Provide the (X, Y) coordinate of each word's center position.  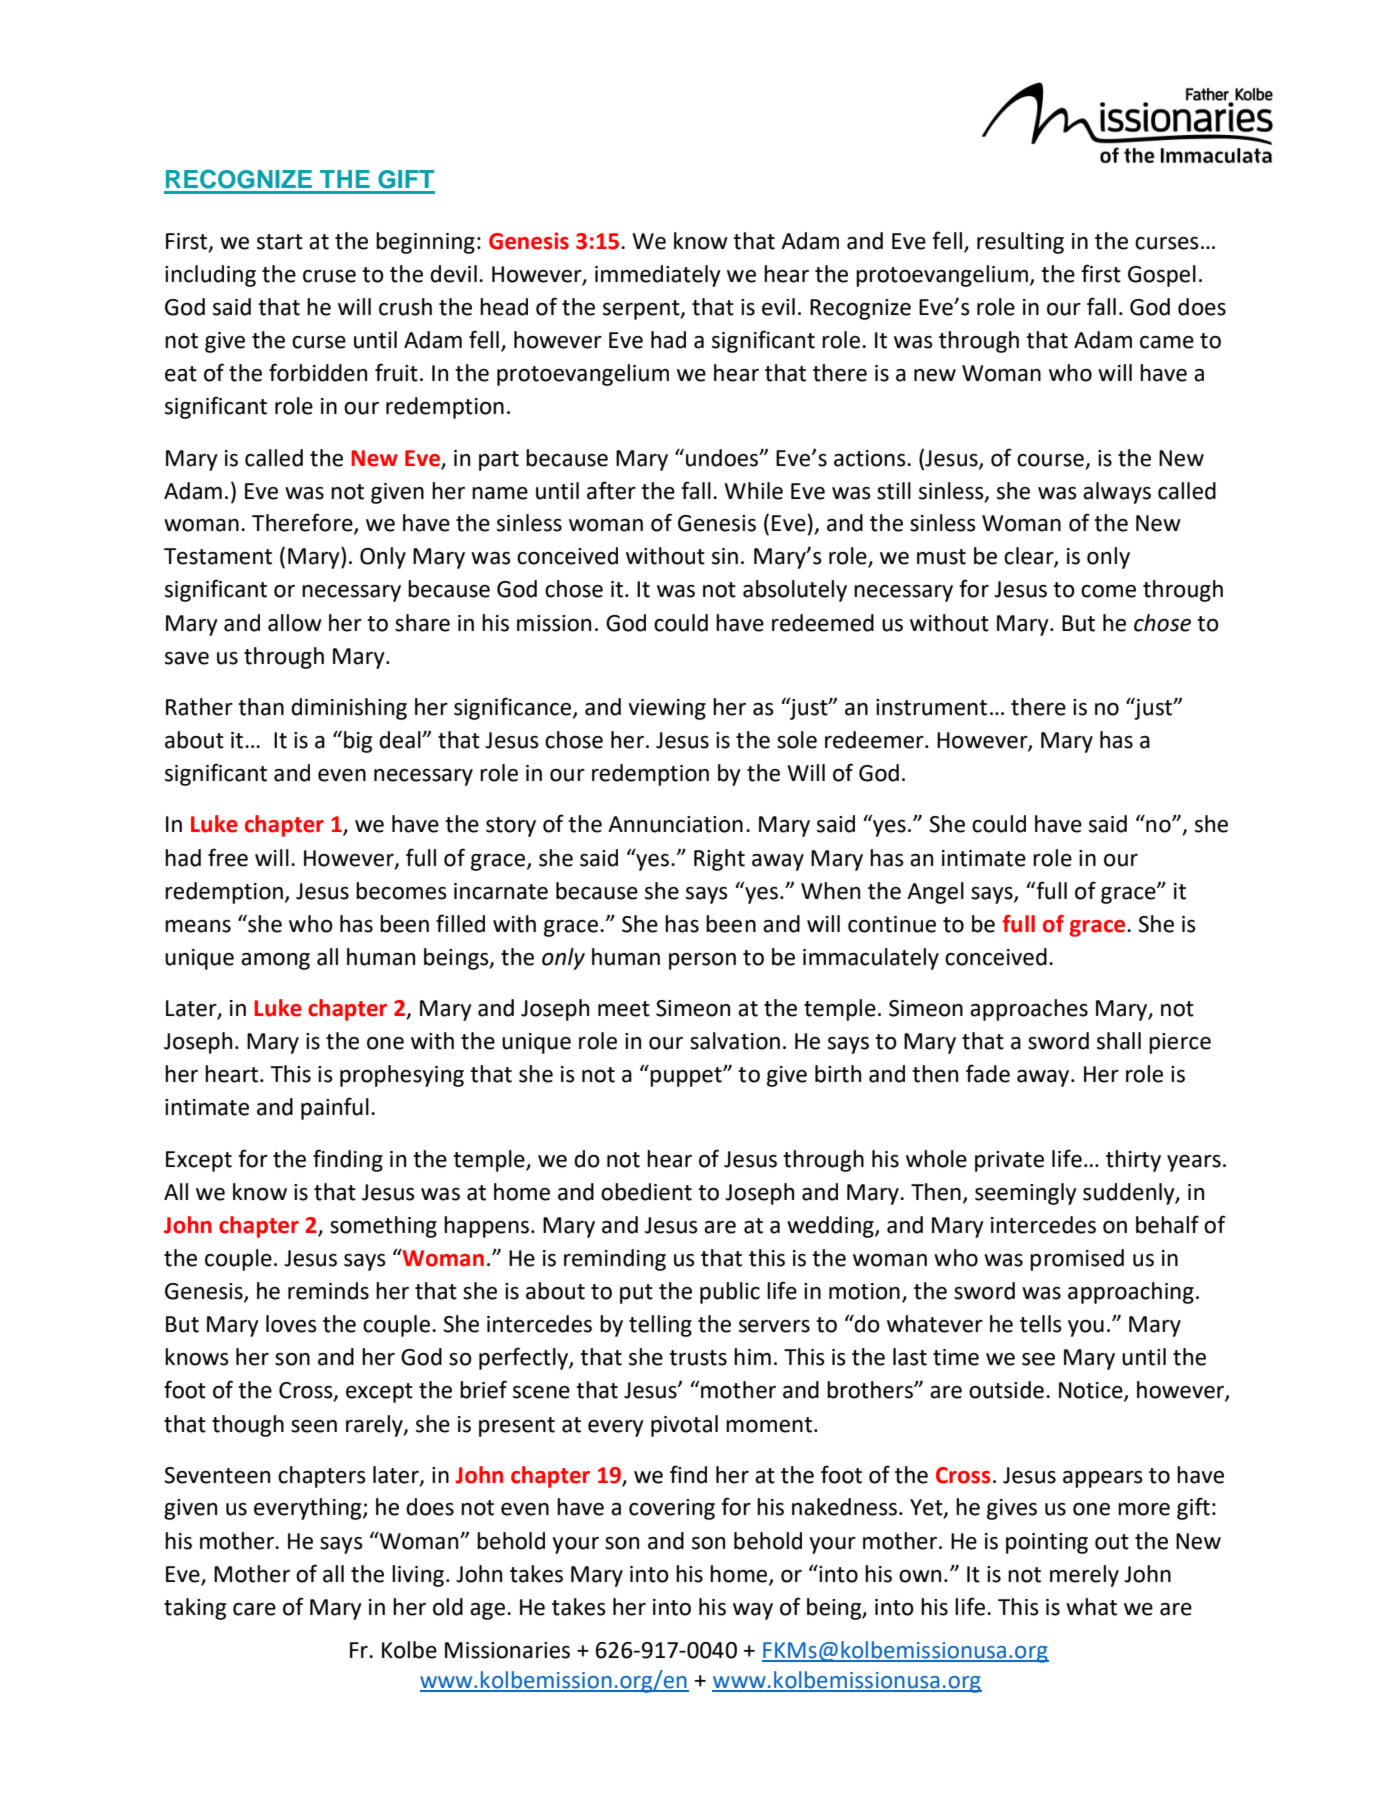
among (275, 961)
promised (1077, 1260)
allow (295, 623)
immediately (658, 276)
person (702, 961)
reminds (328, 1291)
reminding (615, 1260)
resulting (1020, 243)
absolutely (795, 591)
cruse (329, 276)
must (941, 557)
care (254, 1609)
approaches (1029, 1010)
